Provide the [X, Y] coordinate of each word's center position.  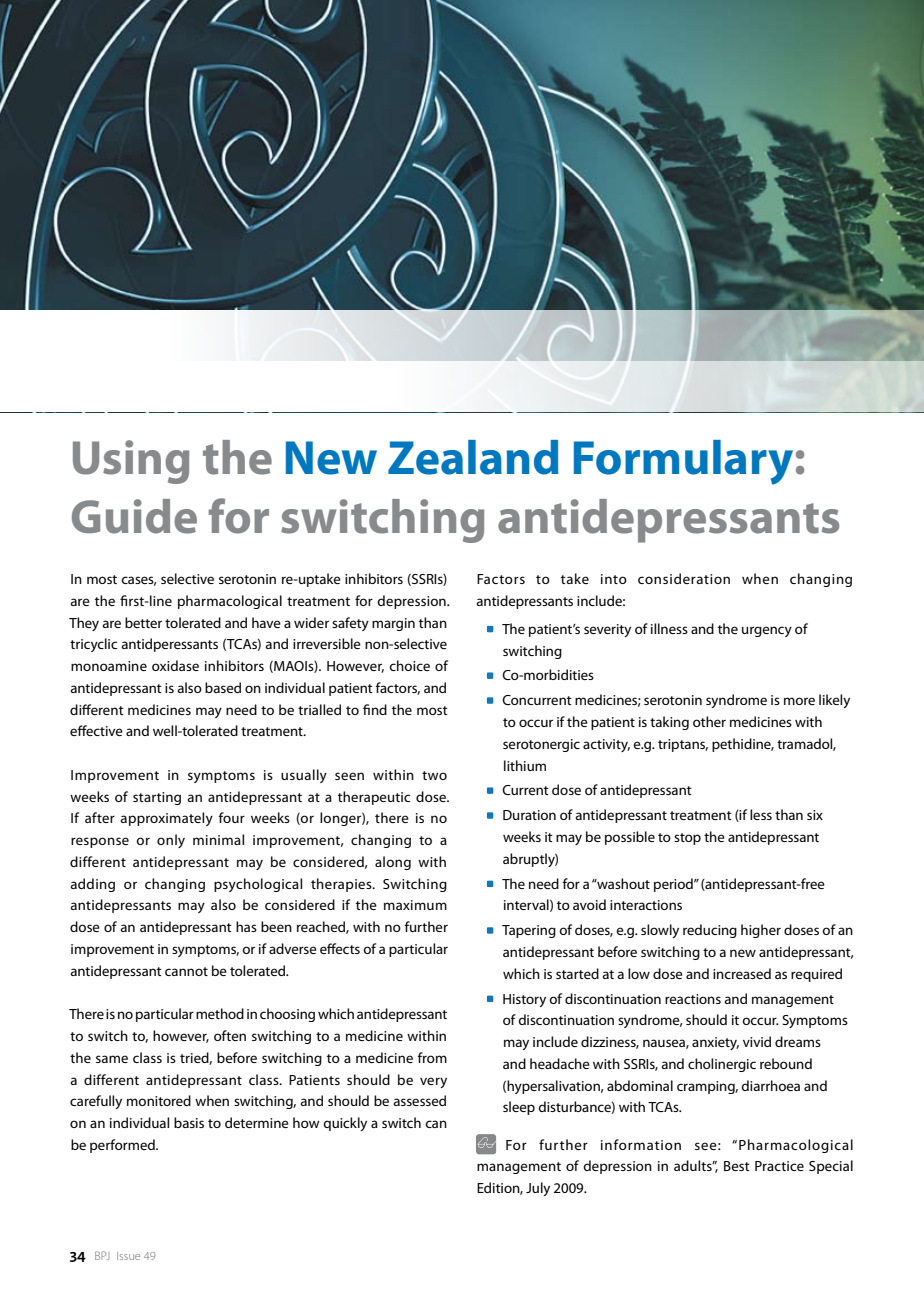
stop [687, 839]
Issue [128, 1256]
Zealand [473, 457]
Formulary [683, 462]
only [171, 841]
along [393, 863]
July [538, 1189]
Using [131, 462]
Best [737, 1166]
